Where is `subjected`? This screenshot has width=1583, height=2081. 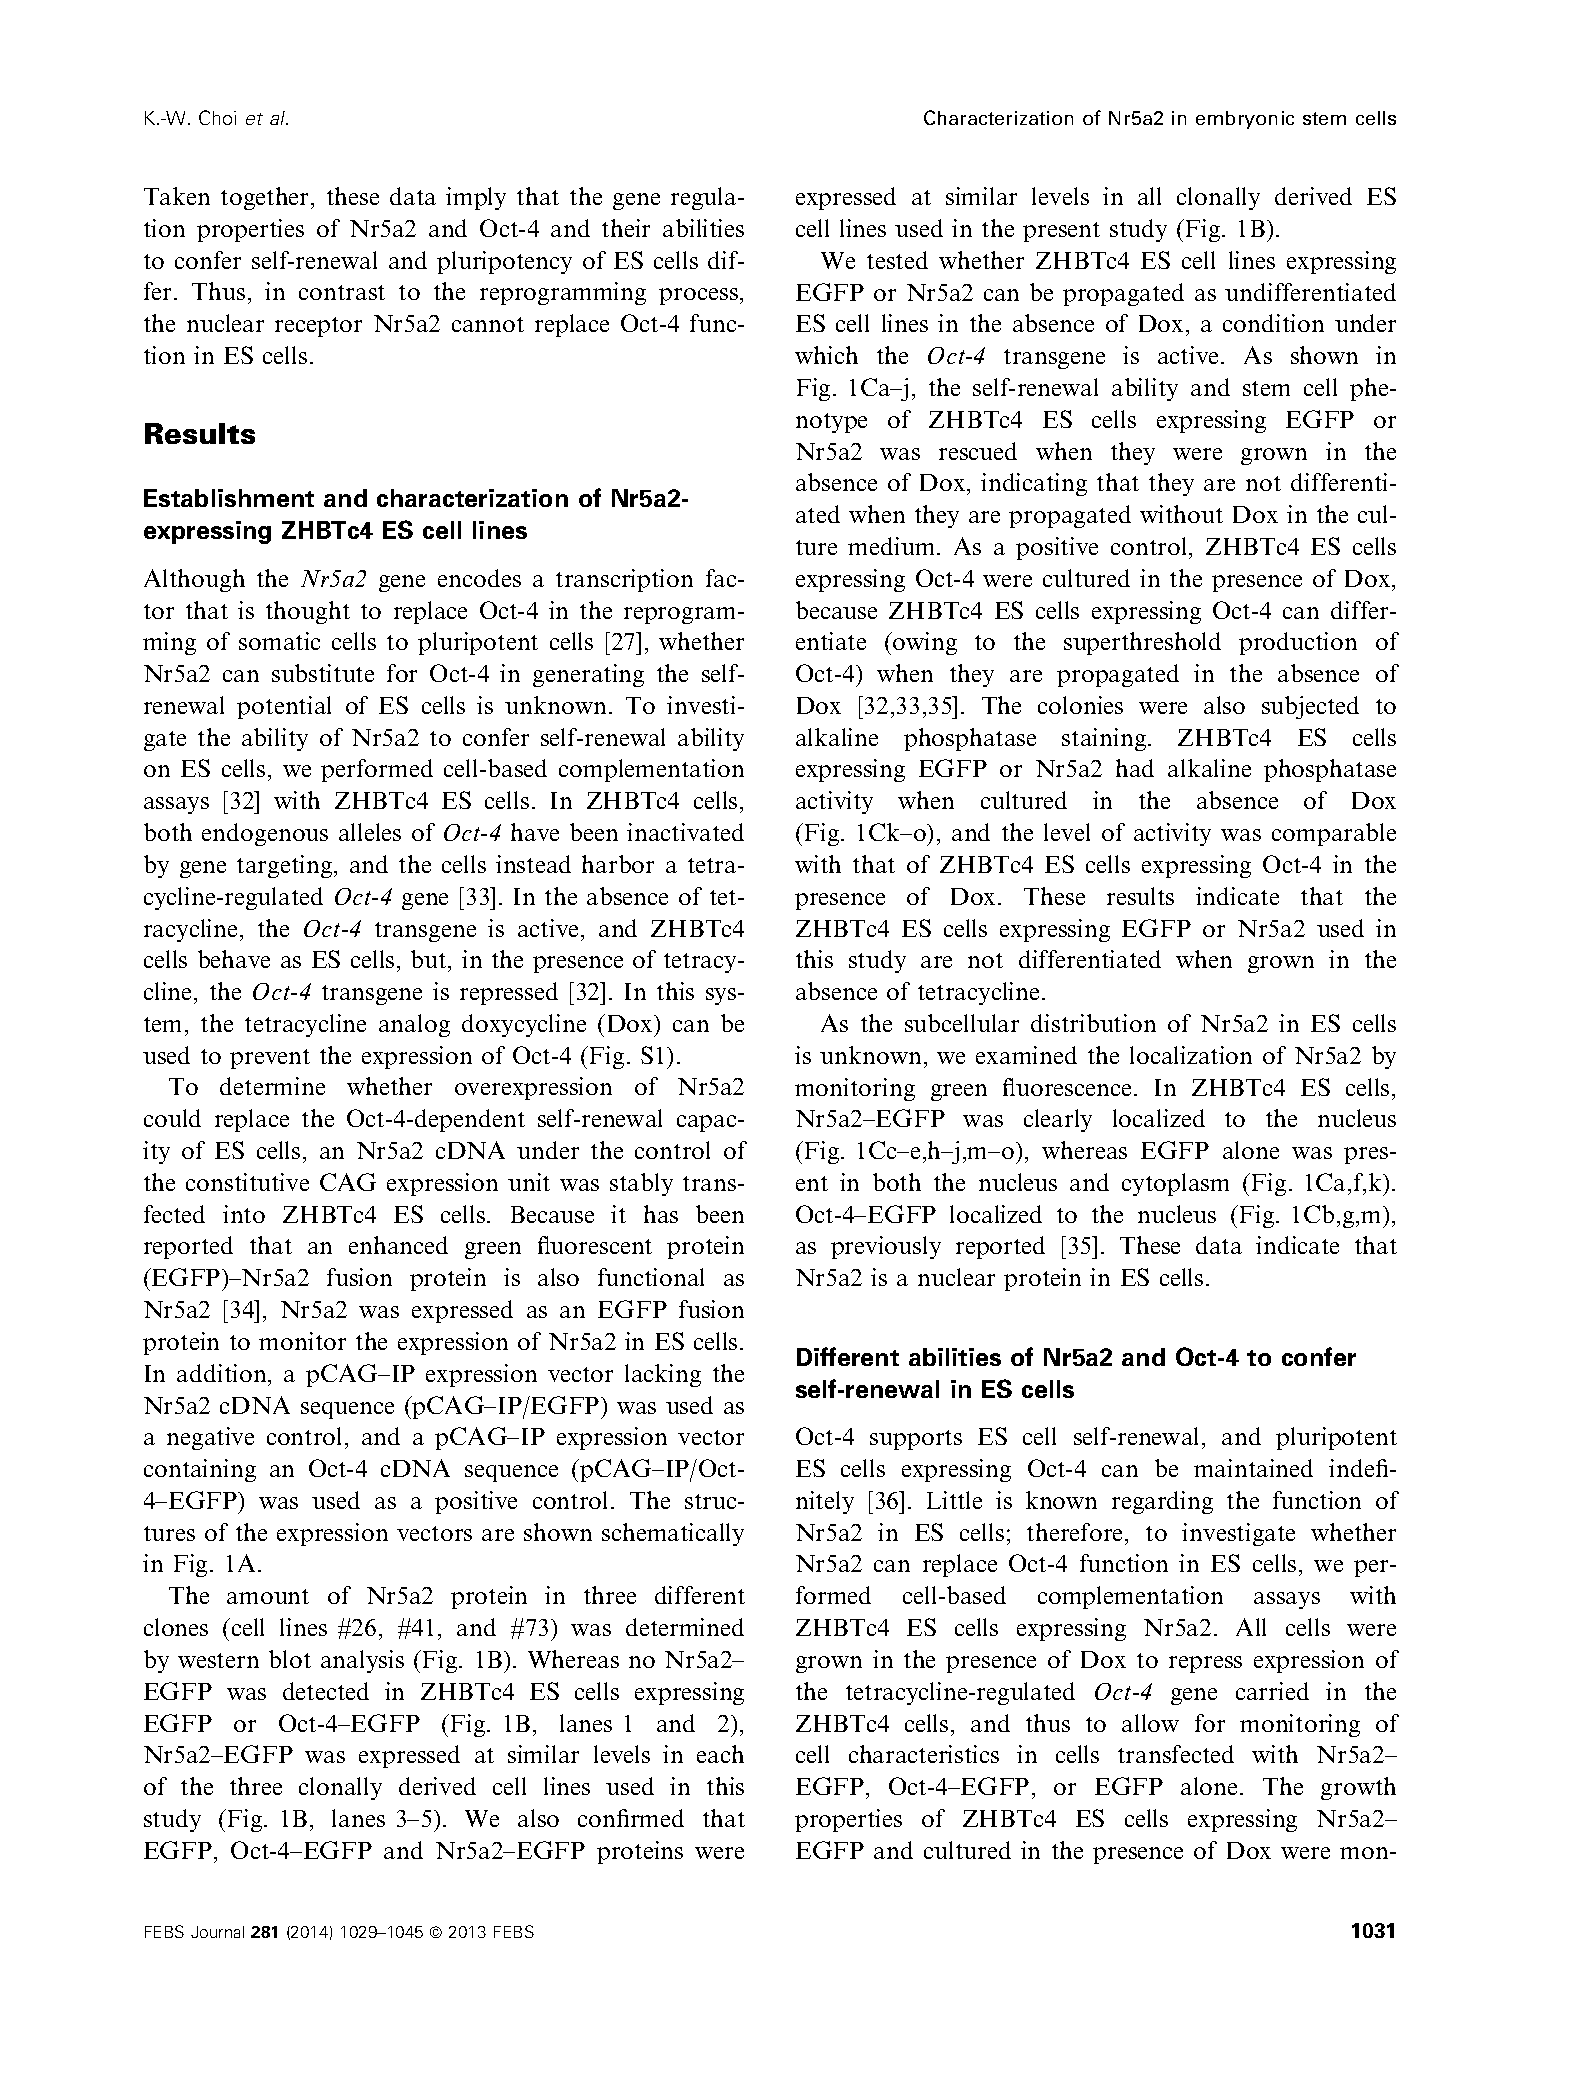
subjected is located at coordinates (1310, 707).
